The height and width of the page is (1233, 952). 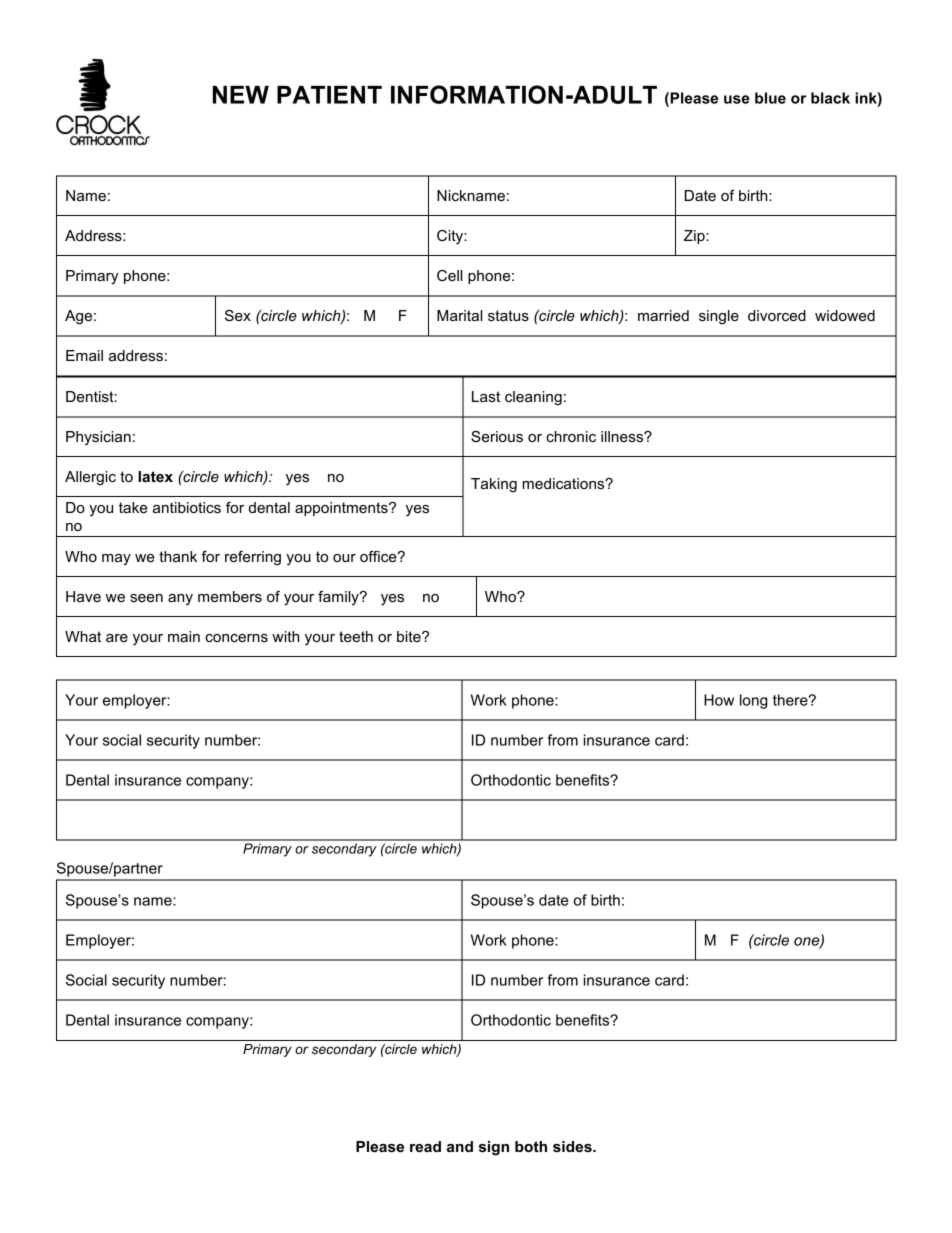 What do you see at coordinates (240, 95) in the page?
I see `NEW` at bounding box center [240, 95].
